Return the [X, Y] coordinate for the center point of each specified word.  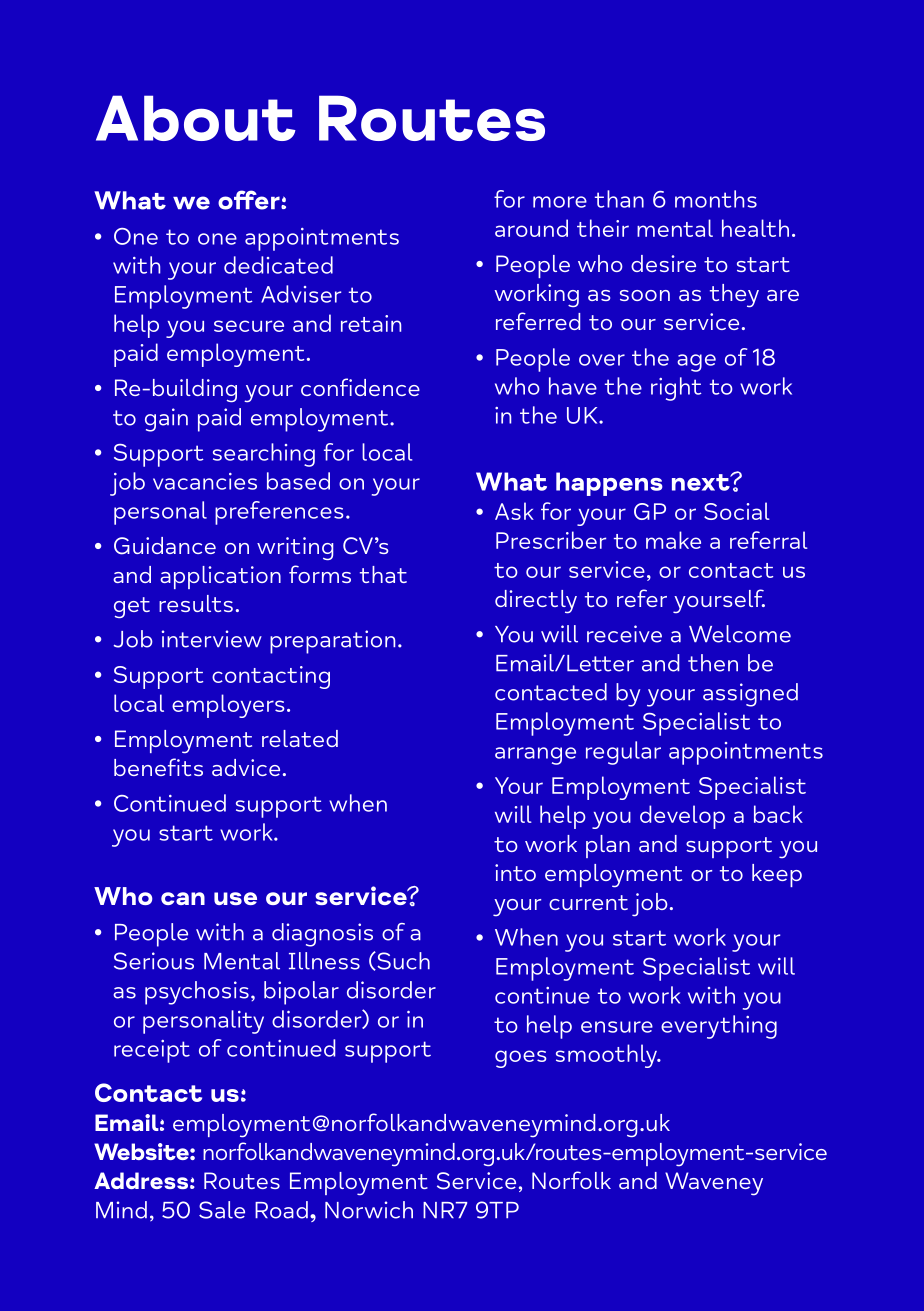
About [196, 118]
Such [402, 961]
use [235, 898]
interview [212, 639]
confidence [360, 387]
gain [166, 420]
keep [777, 875]
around [531, 228]
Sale [222, 1210]
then [713, 663]
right [676, 389]
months [716, 199]
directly [536, 602]
